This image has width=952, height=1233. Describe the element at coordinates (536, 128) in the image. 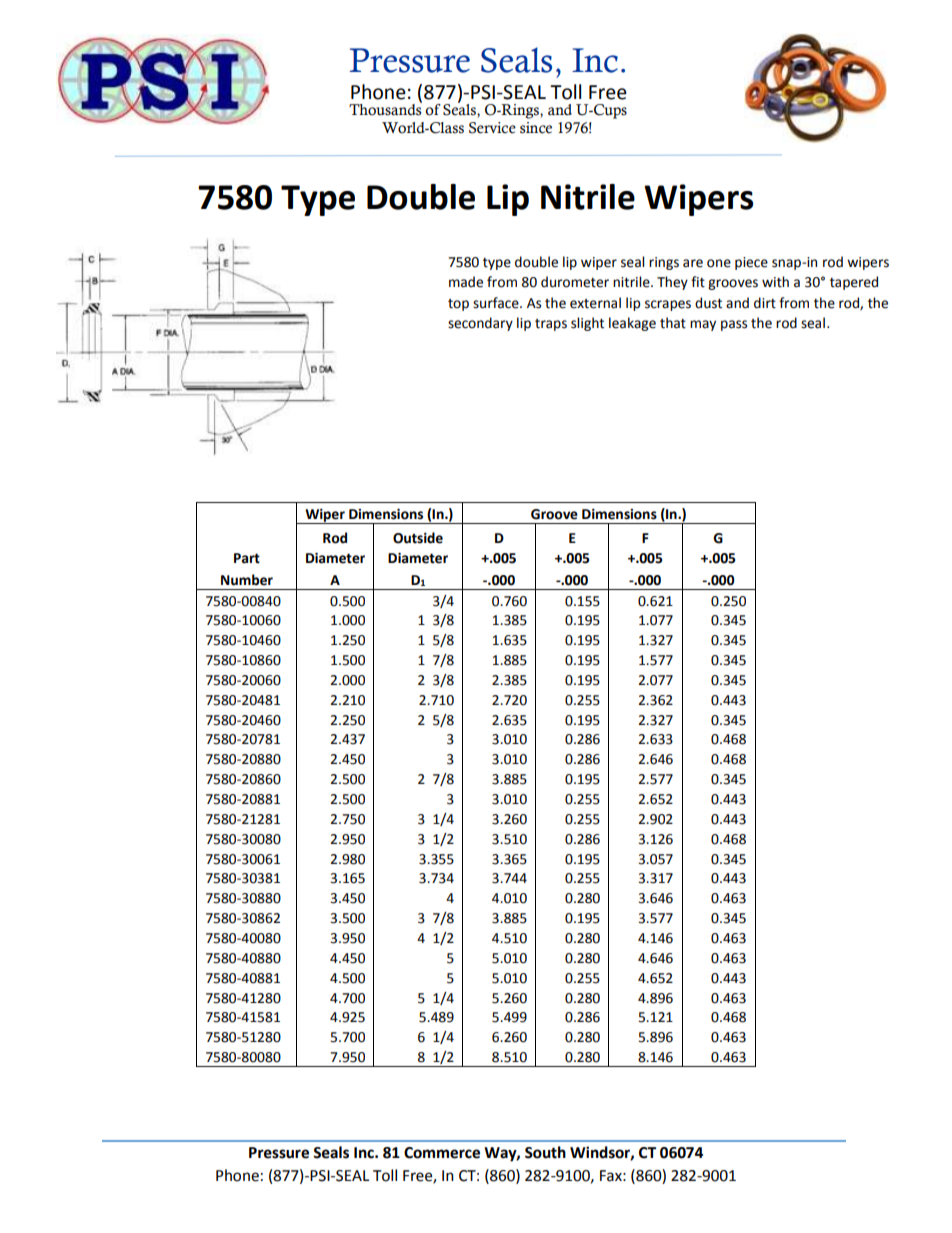

I see `since` at that location.
